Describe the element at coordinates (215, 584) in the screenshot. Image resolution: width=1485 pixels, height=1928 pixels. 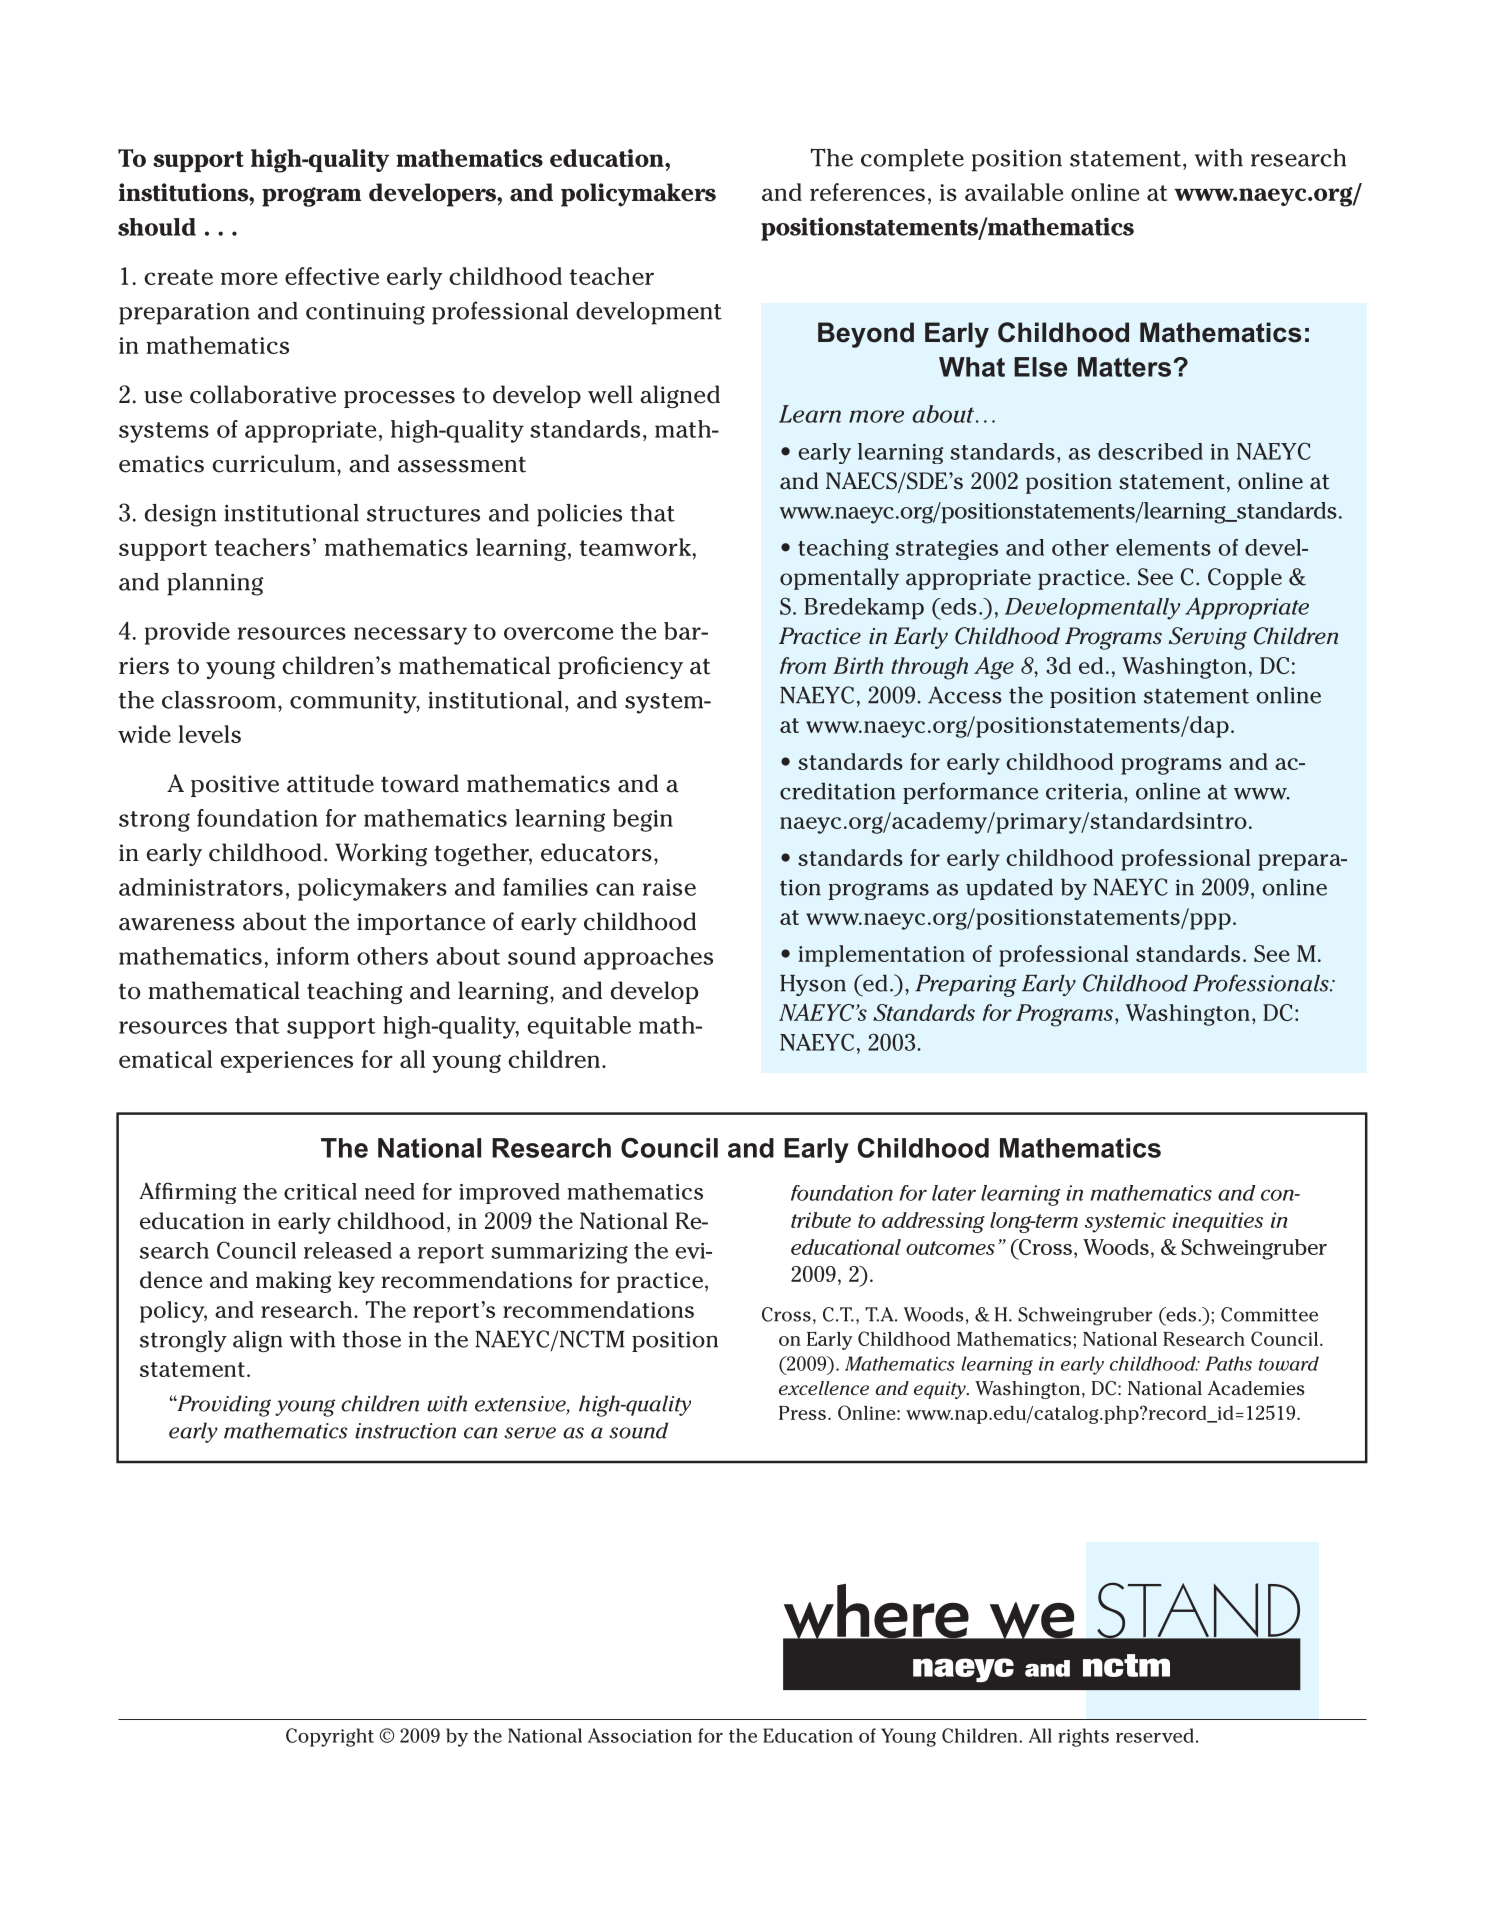
I see `planning` at that location.
